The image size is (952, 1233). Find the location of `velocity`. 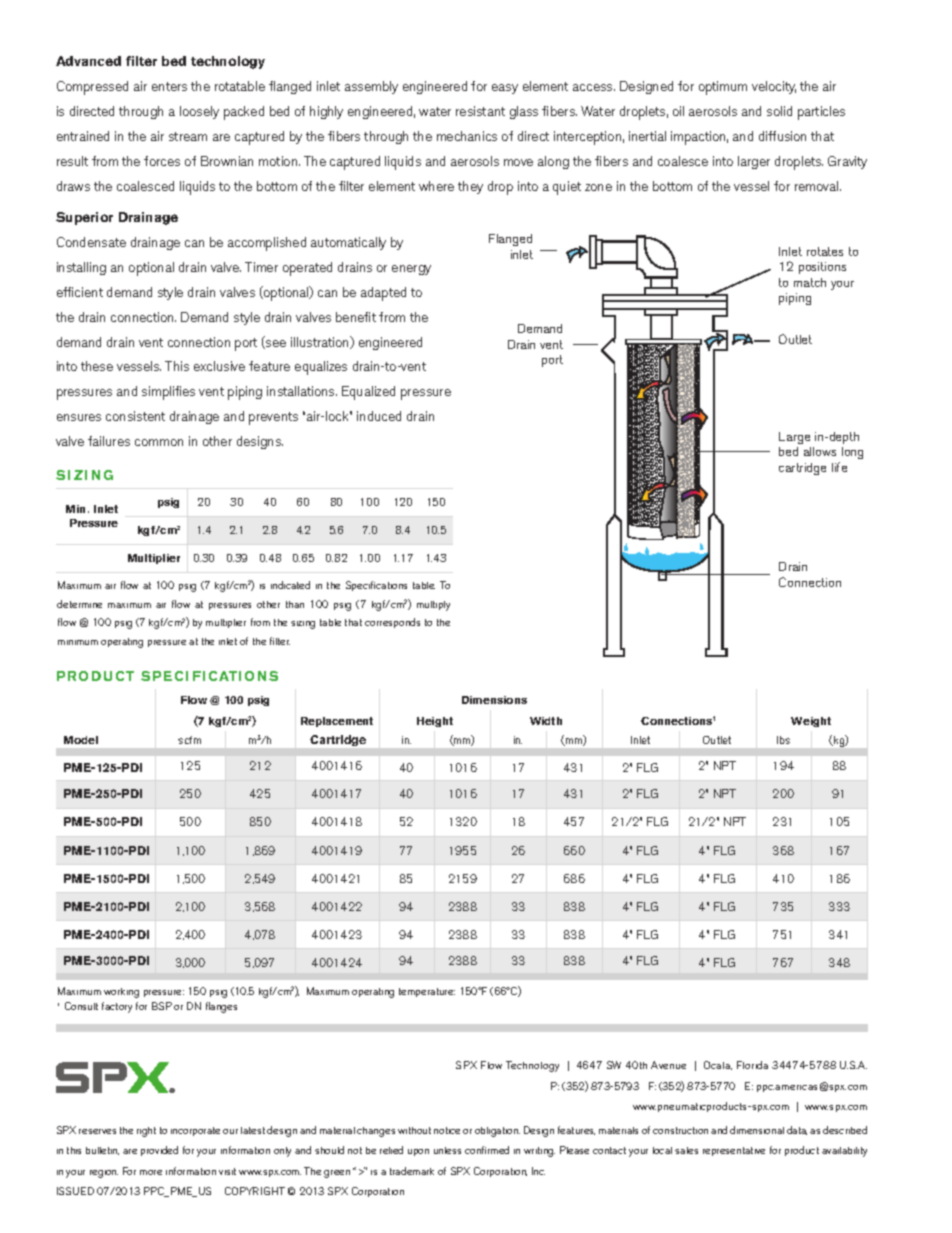

velocity is located at coordinates (774, 87).
